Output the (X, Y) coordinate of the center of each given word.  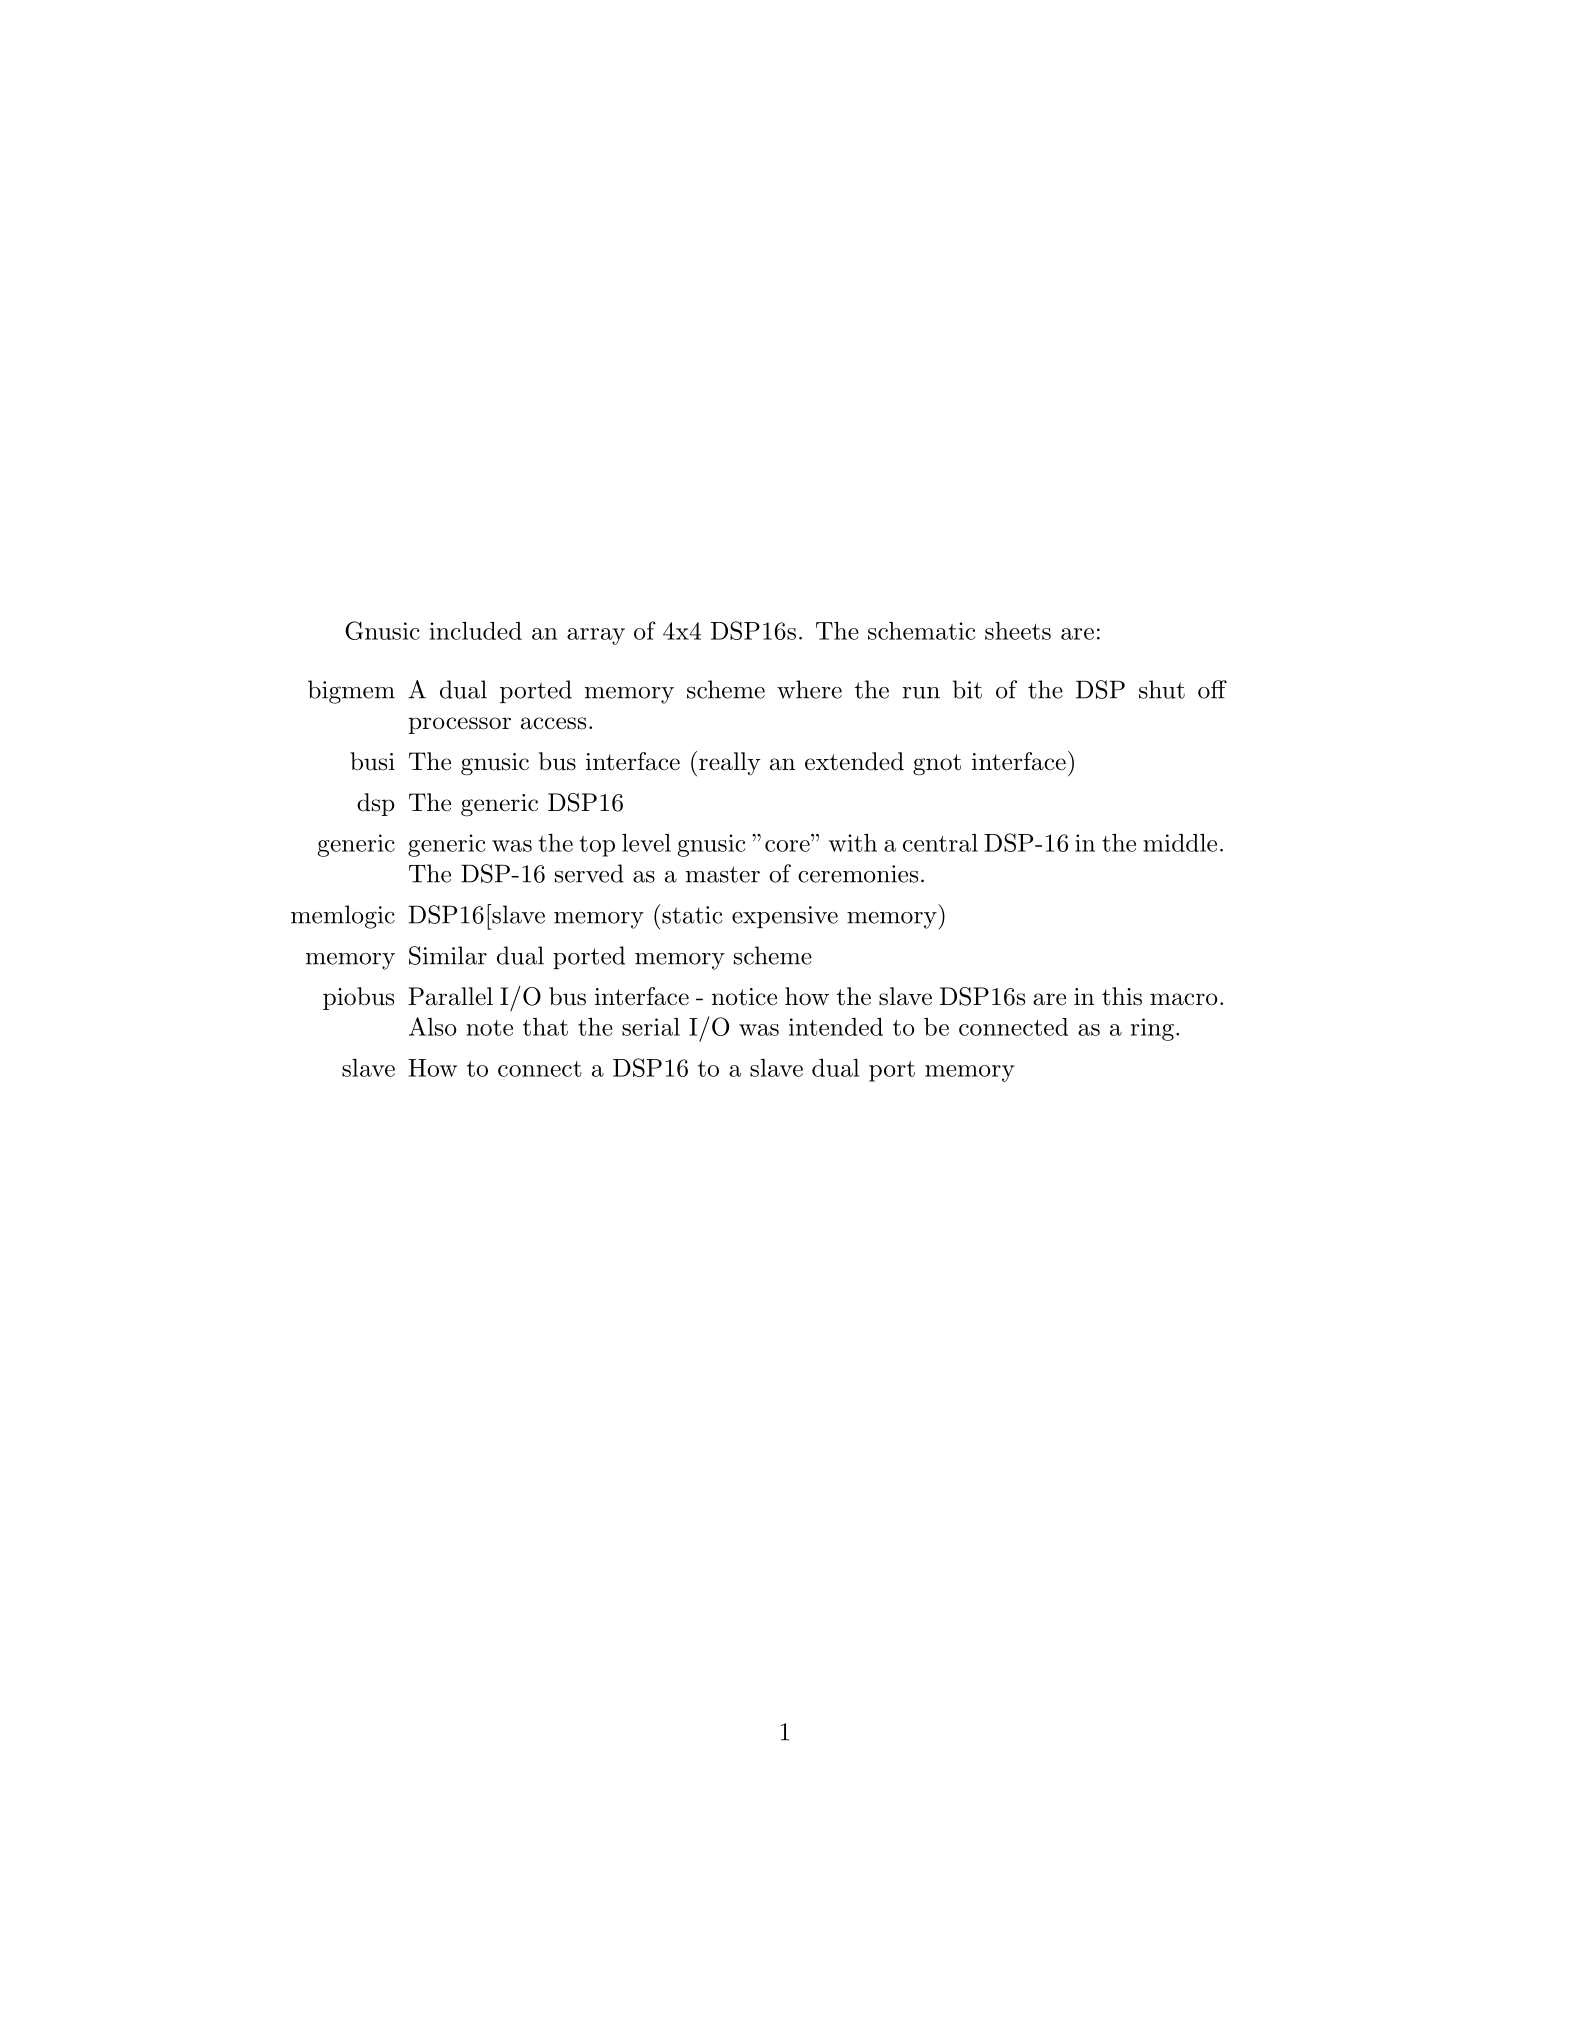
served (589, 873)
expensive (785, 917)
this (1122, 996)
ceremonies (858, 874)
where (809, 689)
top (597, 846)
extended (854, 761)
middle (1180, 843)
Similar (448, 955)
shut (1162, 689)
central (940, 843)
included (475, 630)
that (545, 1027)
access (553, 723)
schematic (922, 631)
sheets (1018, 631)
